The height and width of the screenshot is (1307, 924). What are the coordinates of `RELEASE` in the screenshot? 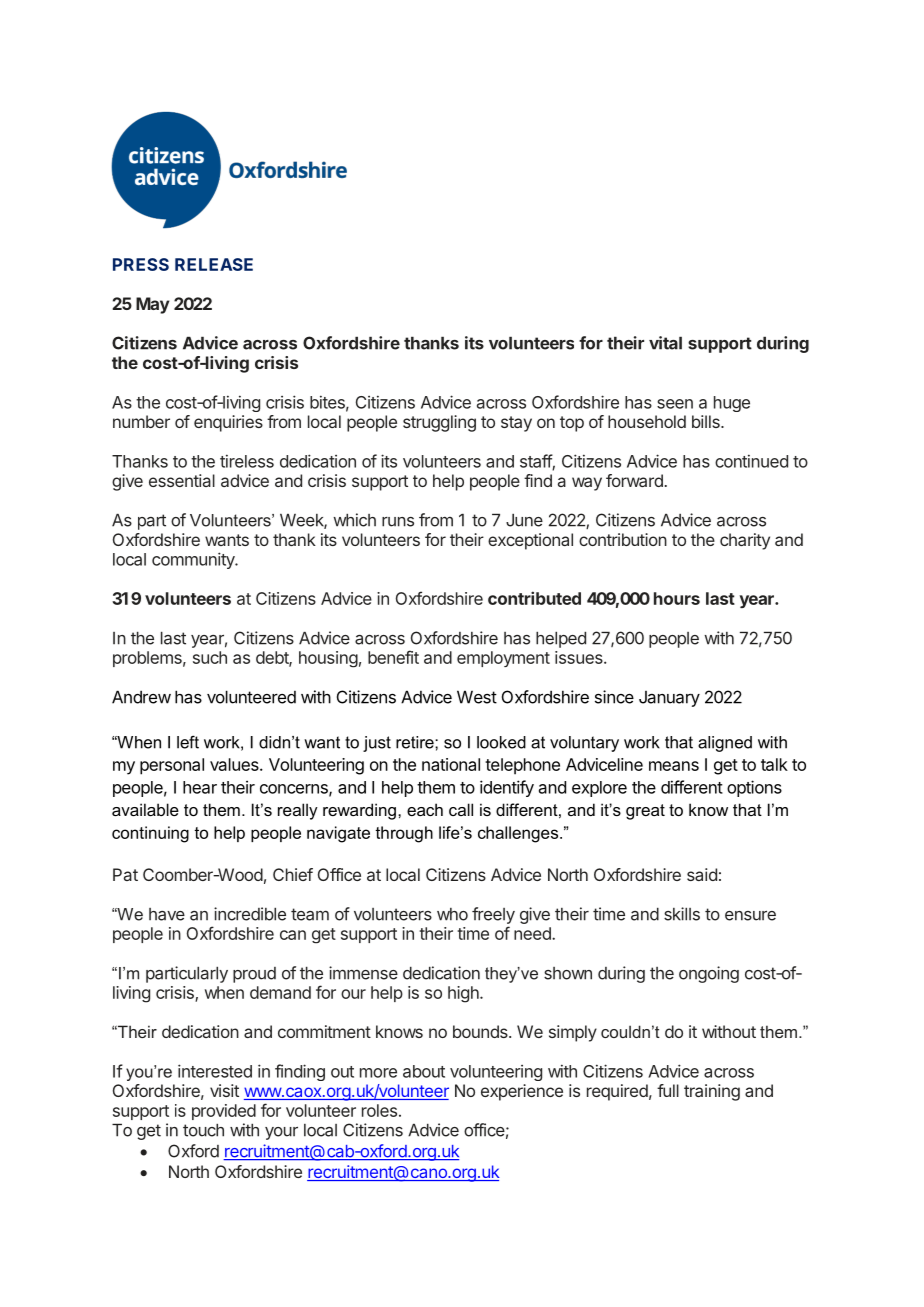 It's located at (214, 264).
